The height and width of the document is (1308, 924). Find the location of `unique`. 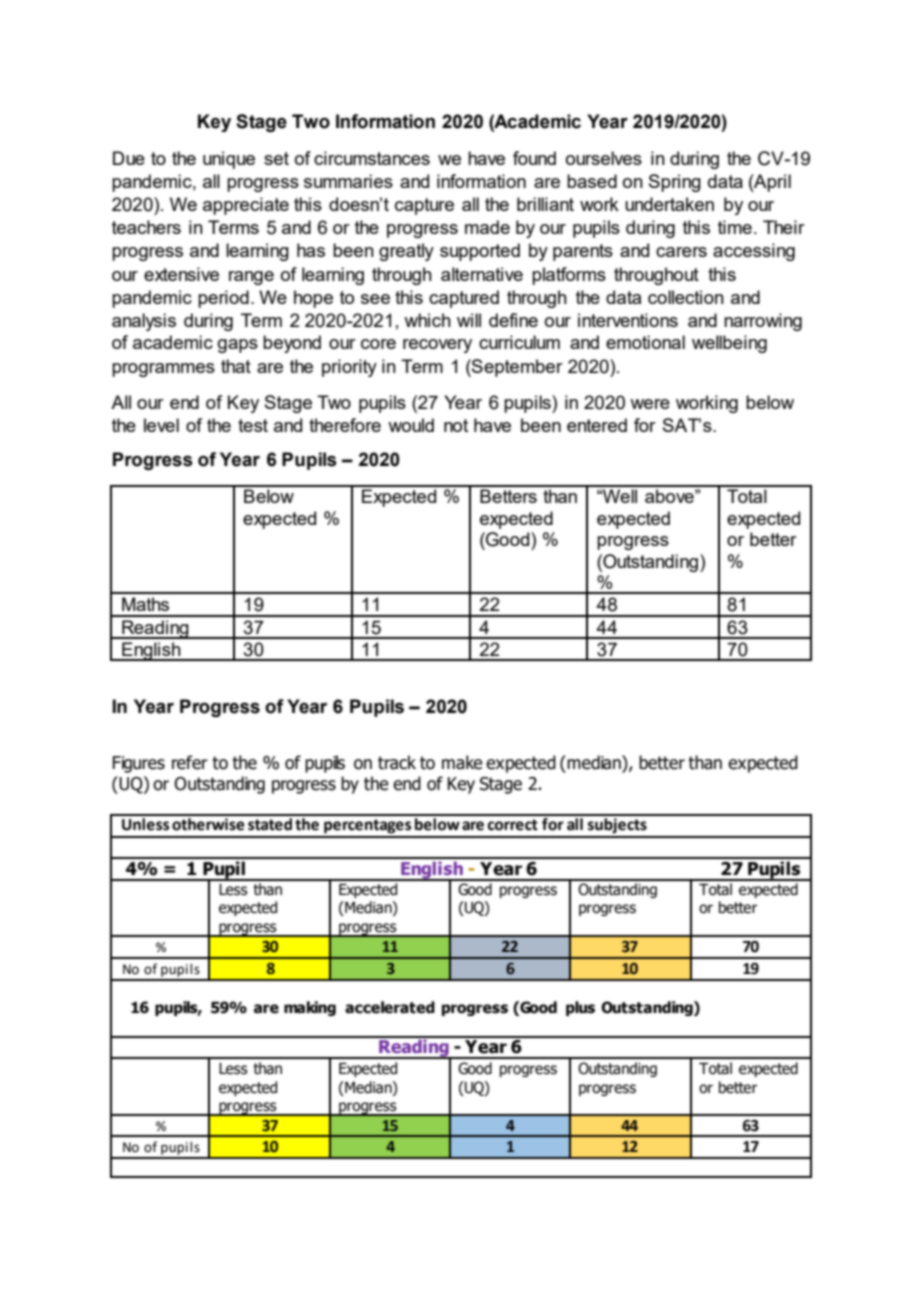

unique is located at coordinates (229, 160).
